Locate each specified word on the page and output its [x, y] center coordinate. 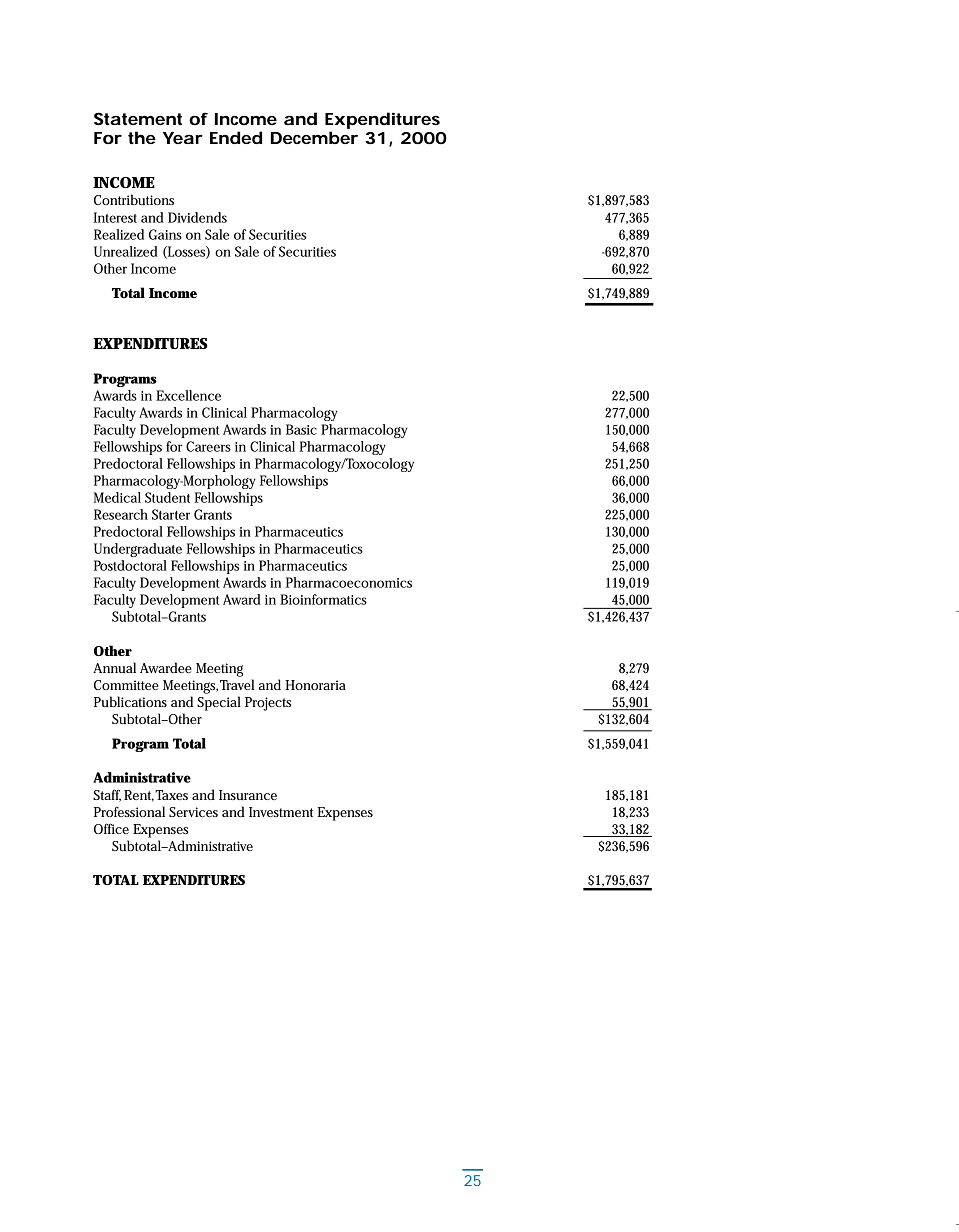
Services [193, 812]
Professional [129, 811]
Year [183, 138]
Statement [138, 118]
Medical [117, 497]
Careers [208, 446]
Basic [301, 429]
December [314, 137]
